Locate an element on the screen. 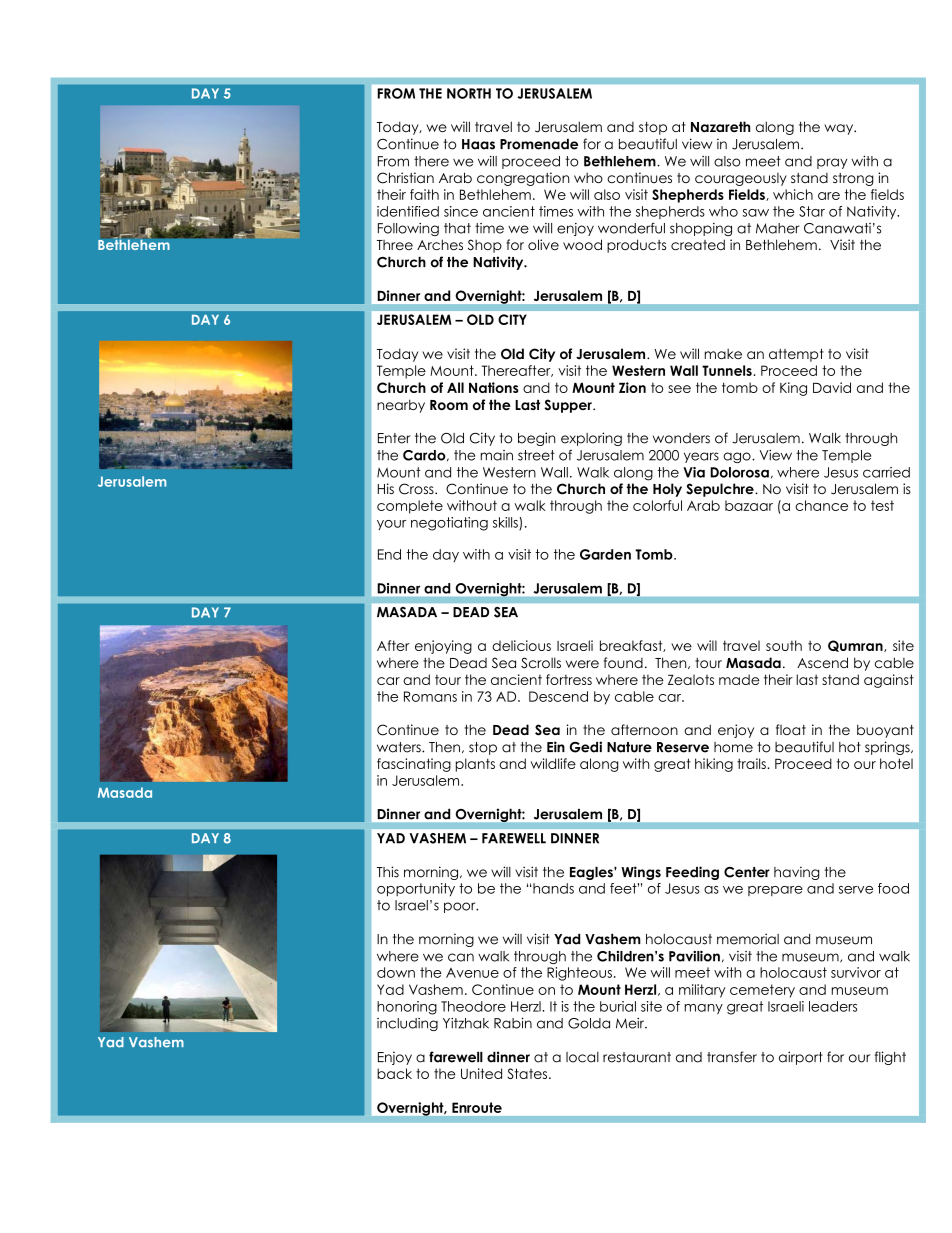 The height and width of the screenshot is (1233, 952). restaurant is located at coordinates (637, 1057).
